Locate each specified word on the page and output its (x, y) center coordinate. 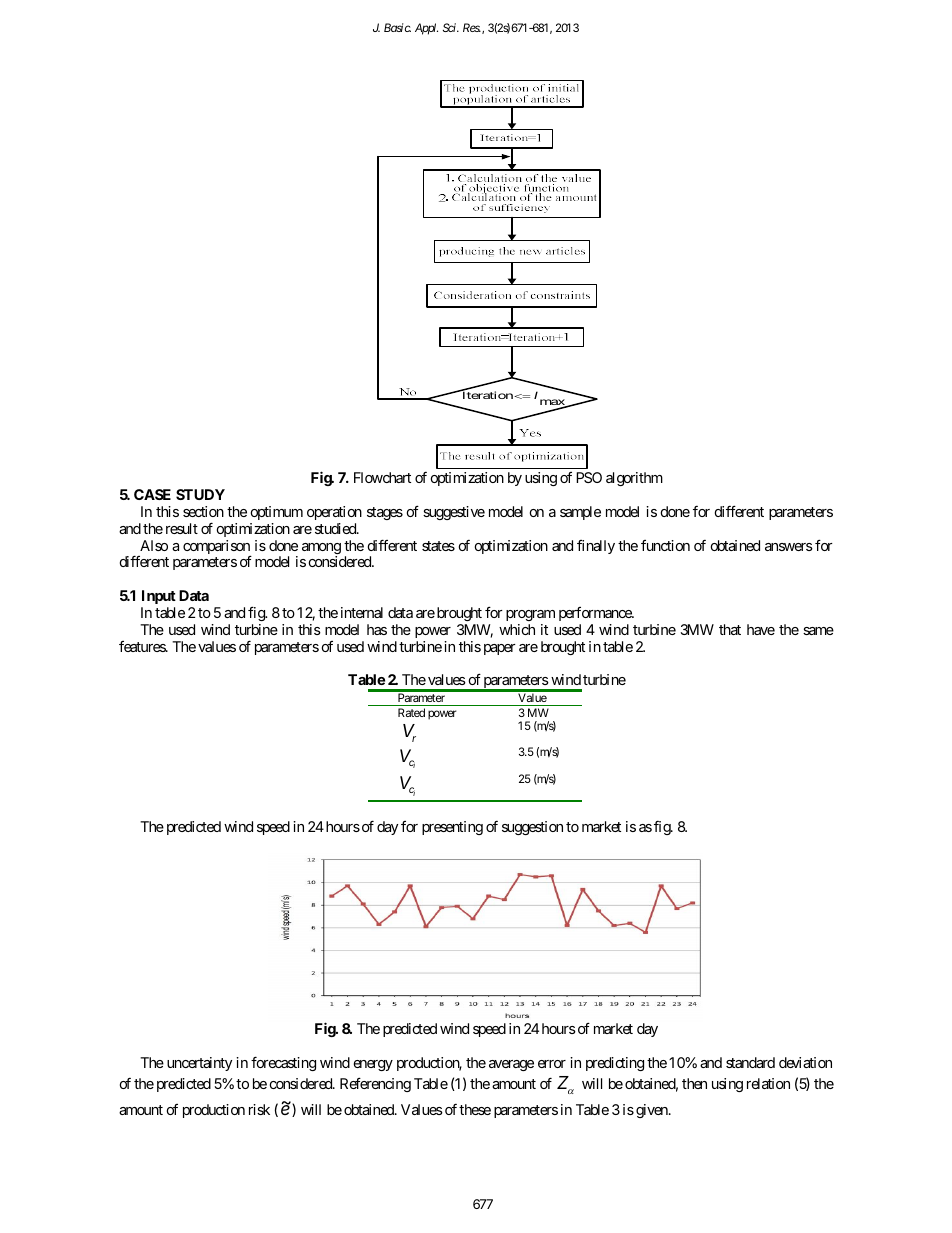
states (438, 546)
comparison (217, 548)
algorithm (634, 479)
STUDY (200, 494)
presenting (452, 828)
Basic (397, 27)
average (511, 1065)
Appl (426, 29)
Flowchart (382, 477)
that (730, 629)
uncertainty (199, 1064)
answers (789, 547)
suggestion (532, 828)
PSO (589, 477)
